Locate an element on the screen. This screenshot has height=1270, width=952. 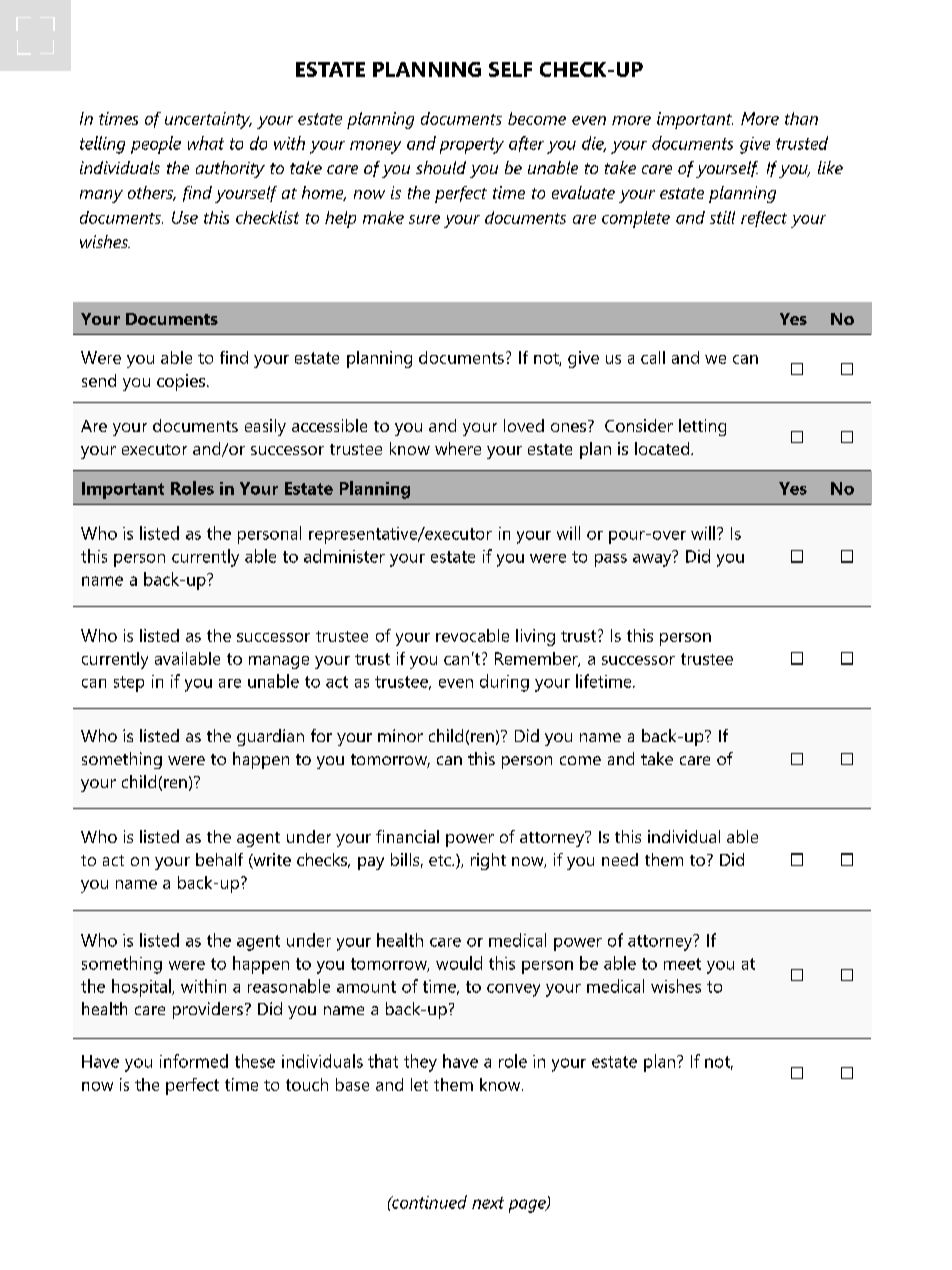
need is located at coordinates (620, 859).
